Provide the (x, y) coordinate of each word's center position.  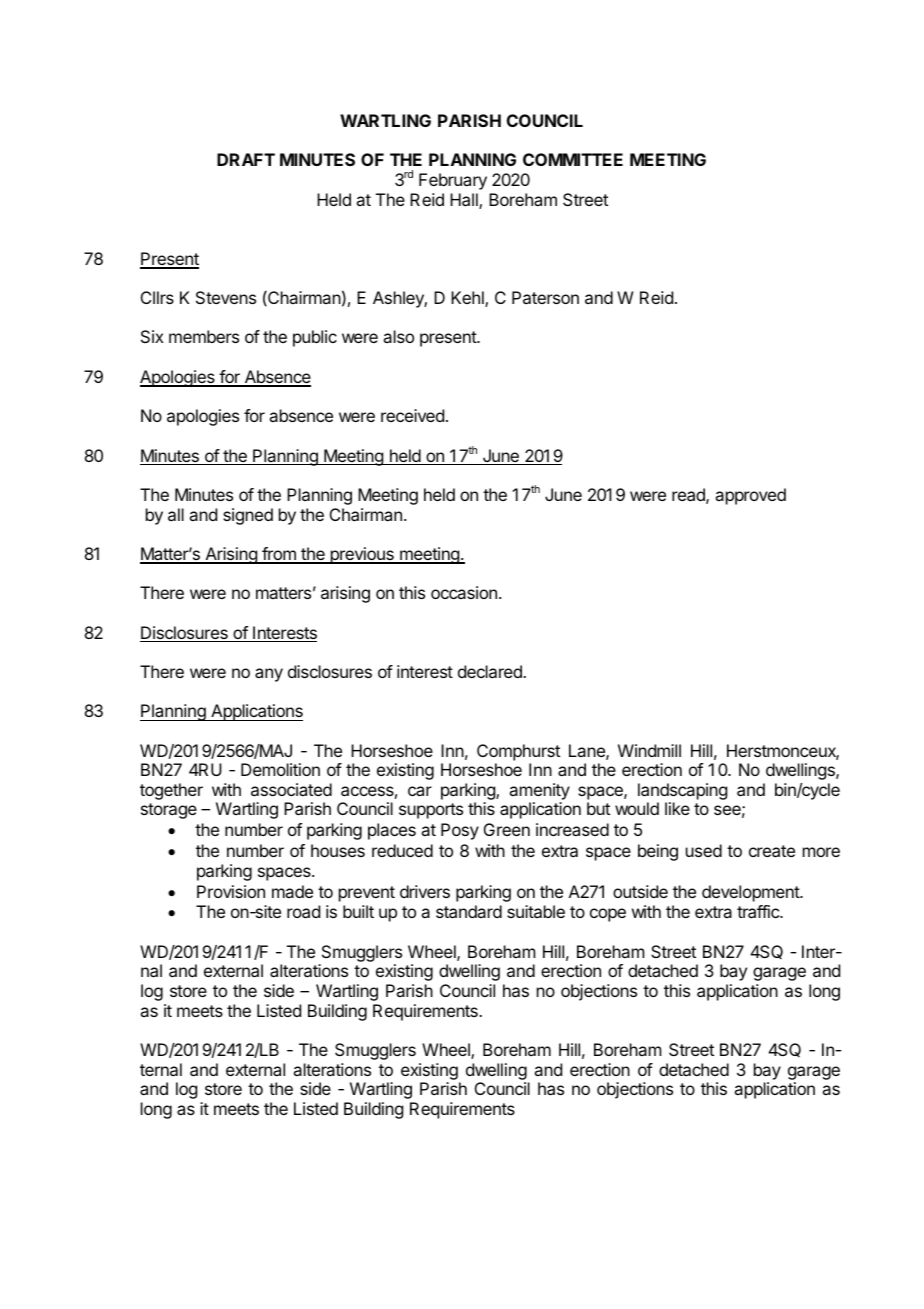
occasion (464, 592)
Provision (231, 891)
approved (750, 496)
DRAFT (246, 159)
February (453, 181)
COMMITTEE (573, 159)
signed (248, 516)
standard (469, 911)
